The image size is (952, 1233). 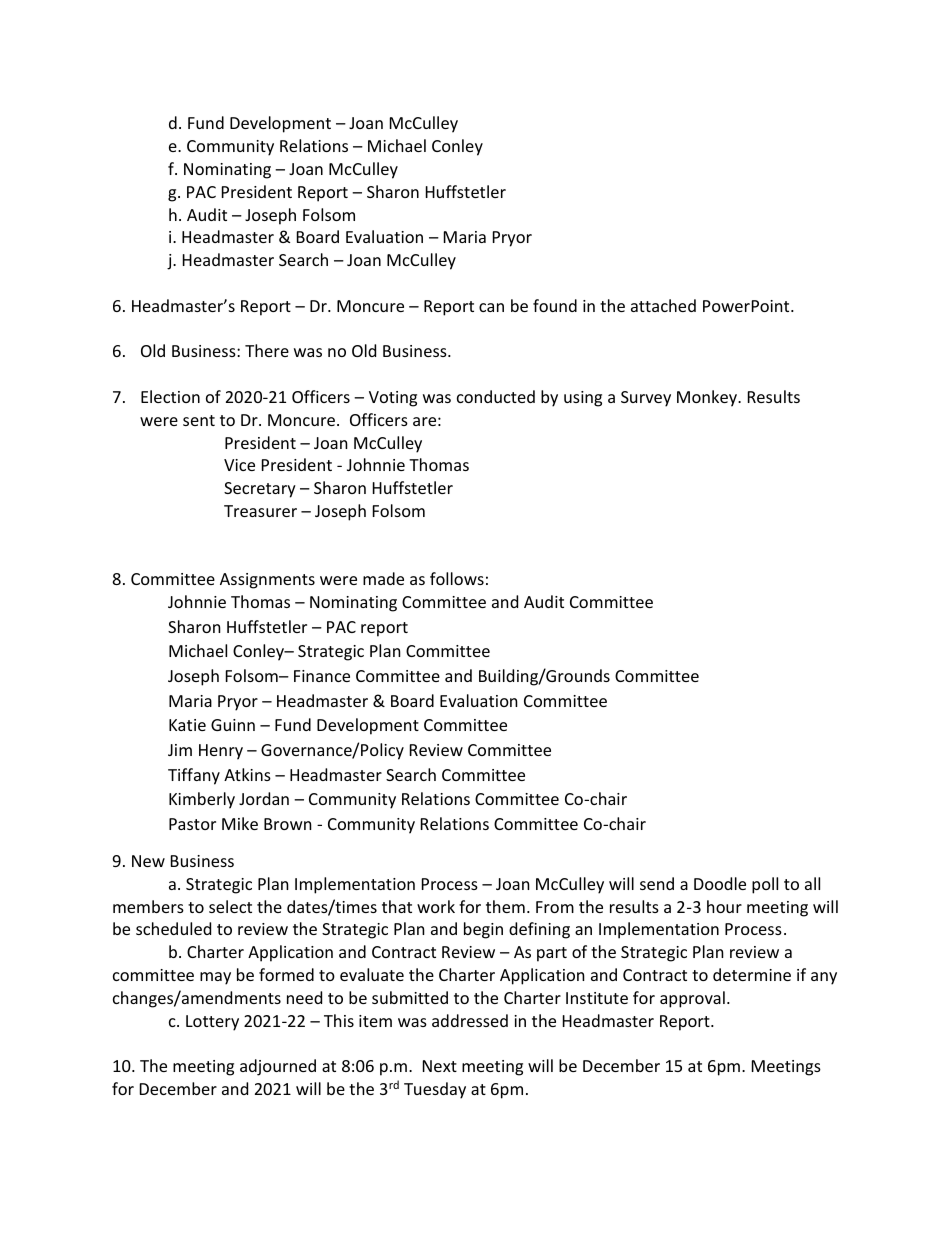 I want to click on them, so click(x=505, y=906).
